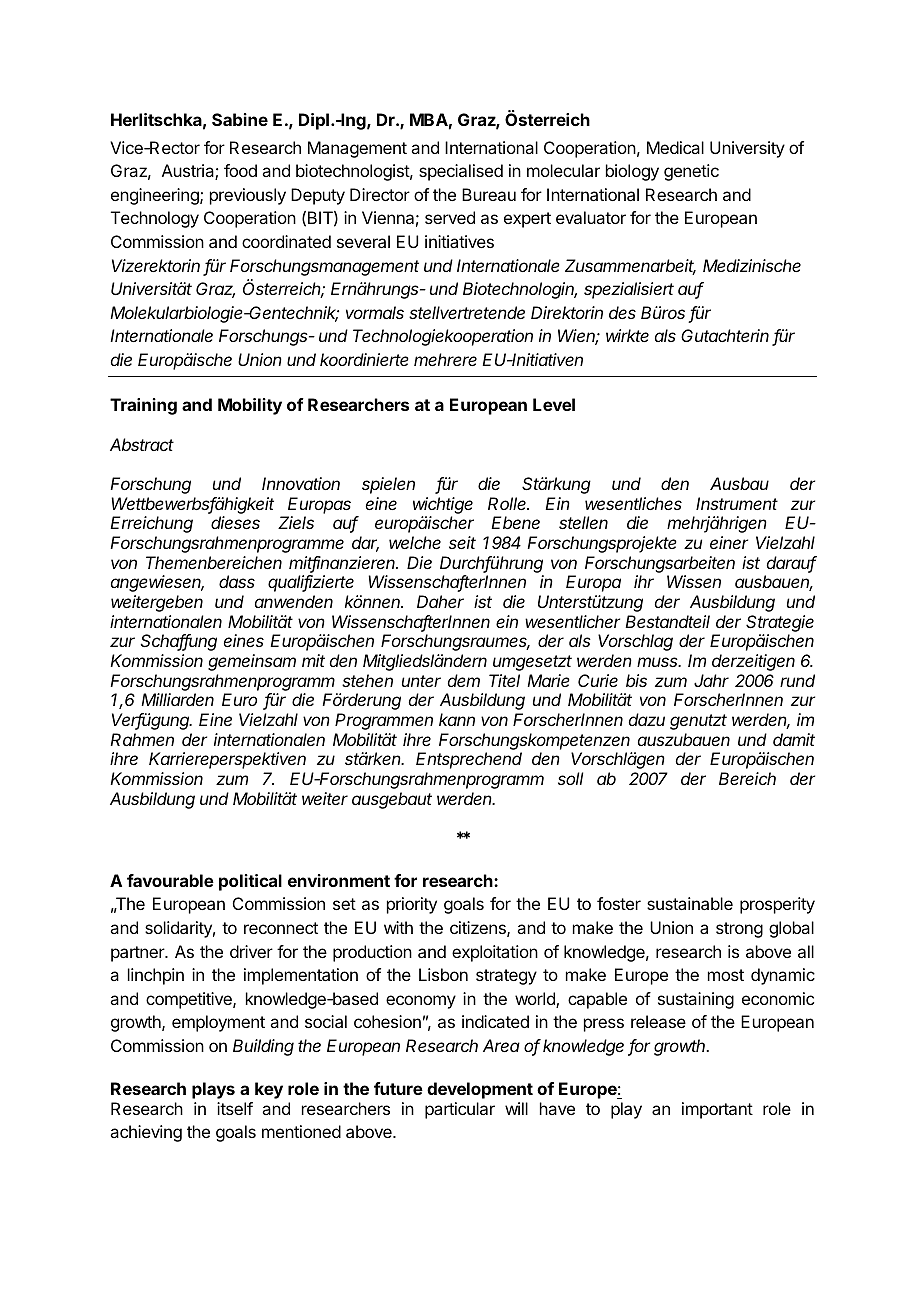 The width and height of the image is (924, 1308). I want to click on itself, so click(235, 1108).
